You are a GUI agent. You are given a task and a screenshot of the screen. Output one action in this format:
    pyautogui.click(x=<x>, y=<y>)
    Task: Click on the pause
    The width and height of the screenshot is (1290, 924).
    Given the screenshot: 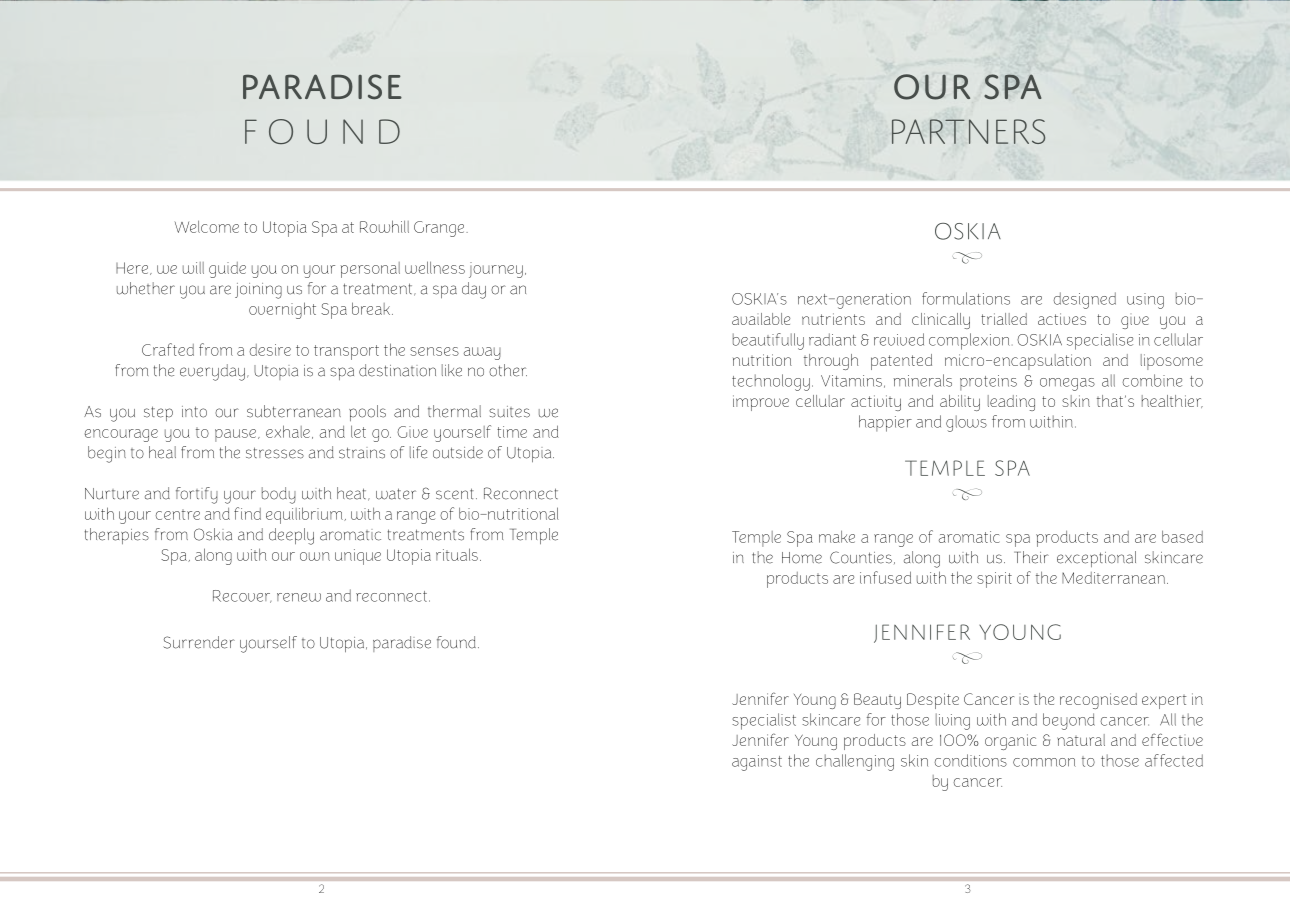 What is the action you would take?
    pyautogui.click(x=237, y=435)
